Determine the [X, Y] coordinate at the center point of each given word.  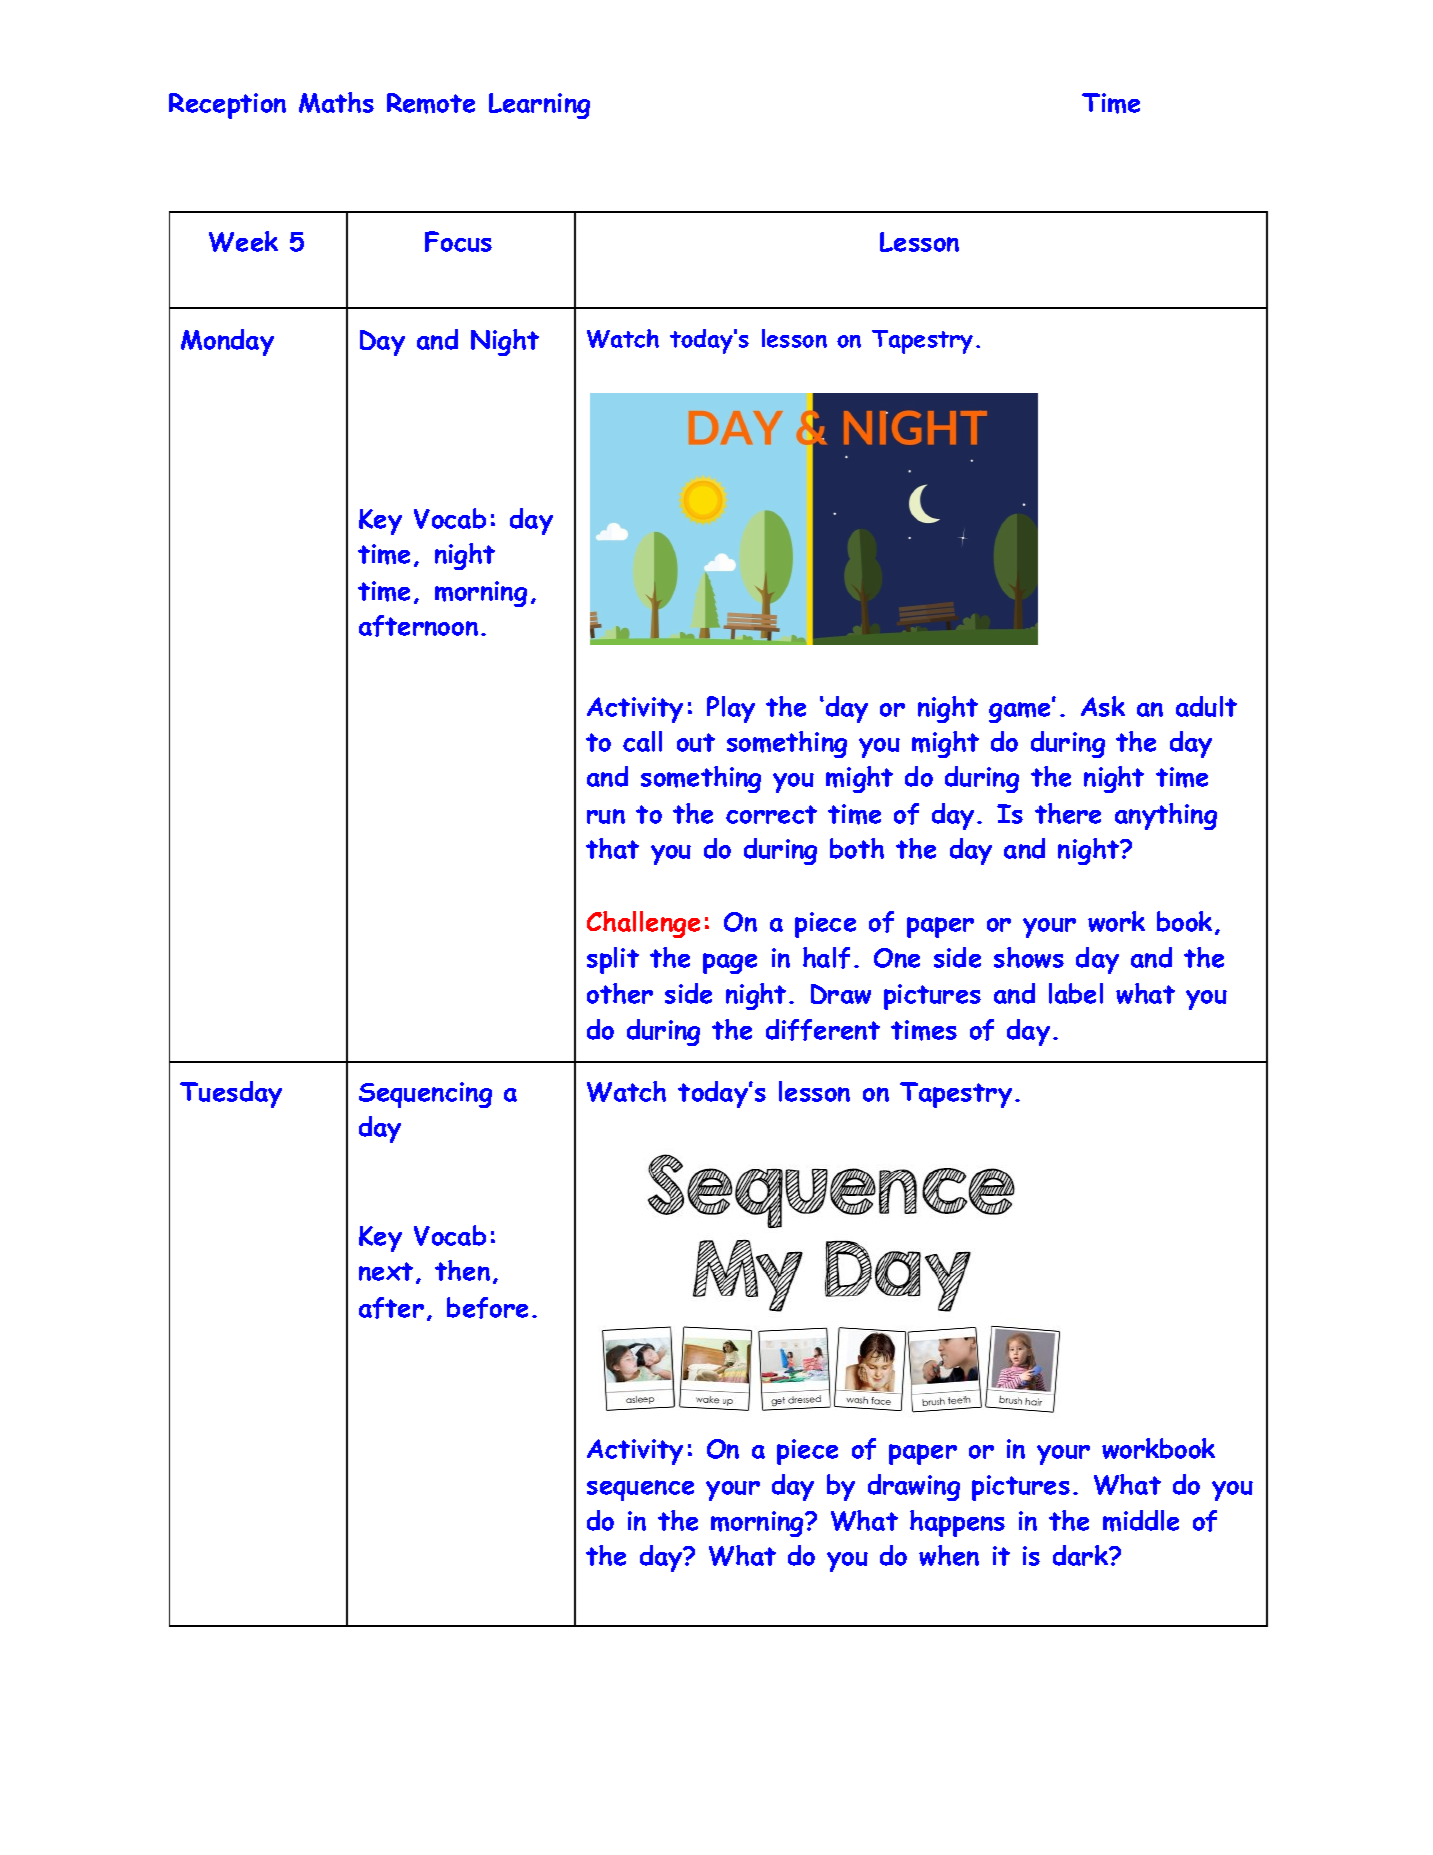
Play [731, 709]
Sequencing [425, 1095]
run [606, 816]
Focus [458, 241]
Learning [539, 106]
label [1076, 993]
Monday [227, 342]
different [823, 1030]
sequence [640, 1490]
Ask [1103, 706]
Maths [336, 102]
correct [771, 814]
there [1068, 813]
